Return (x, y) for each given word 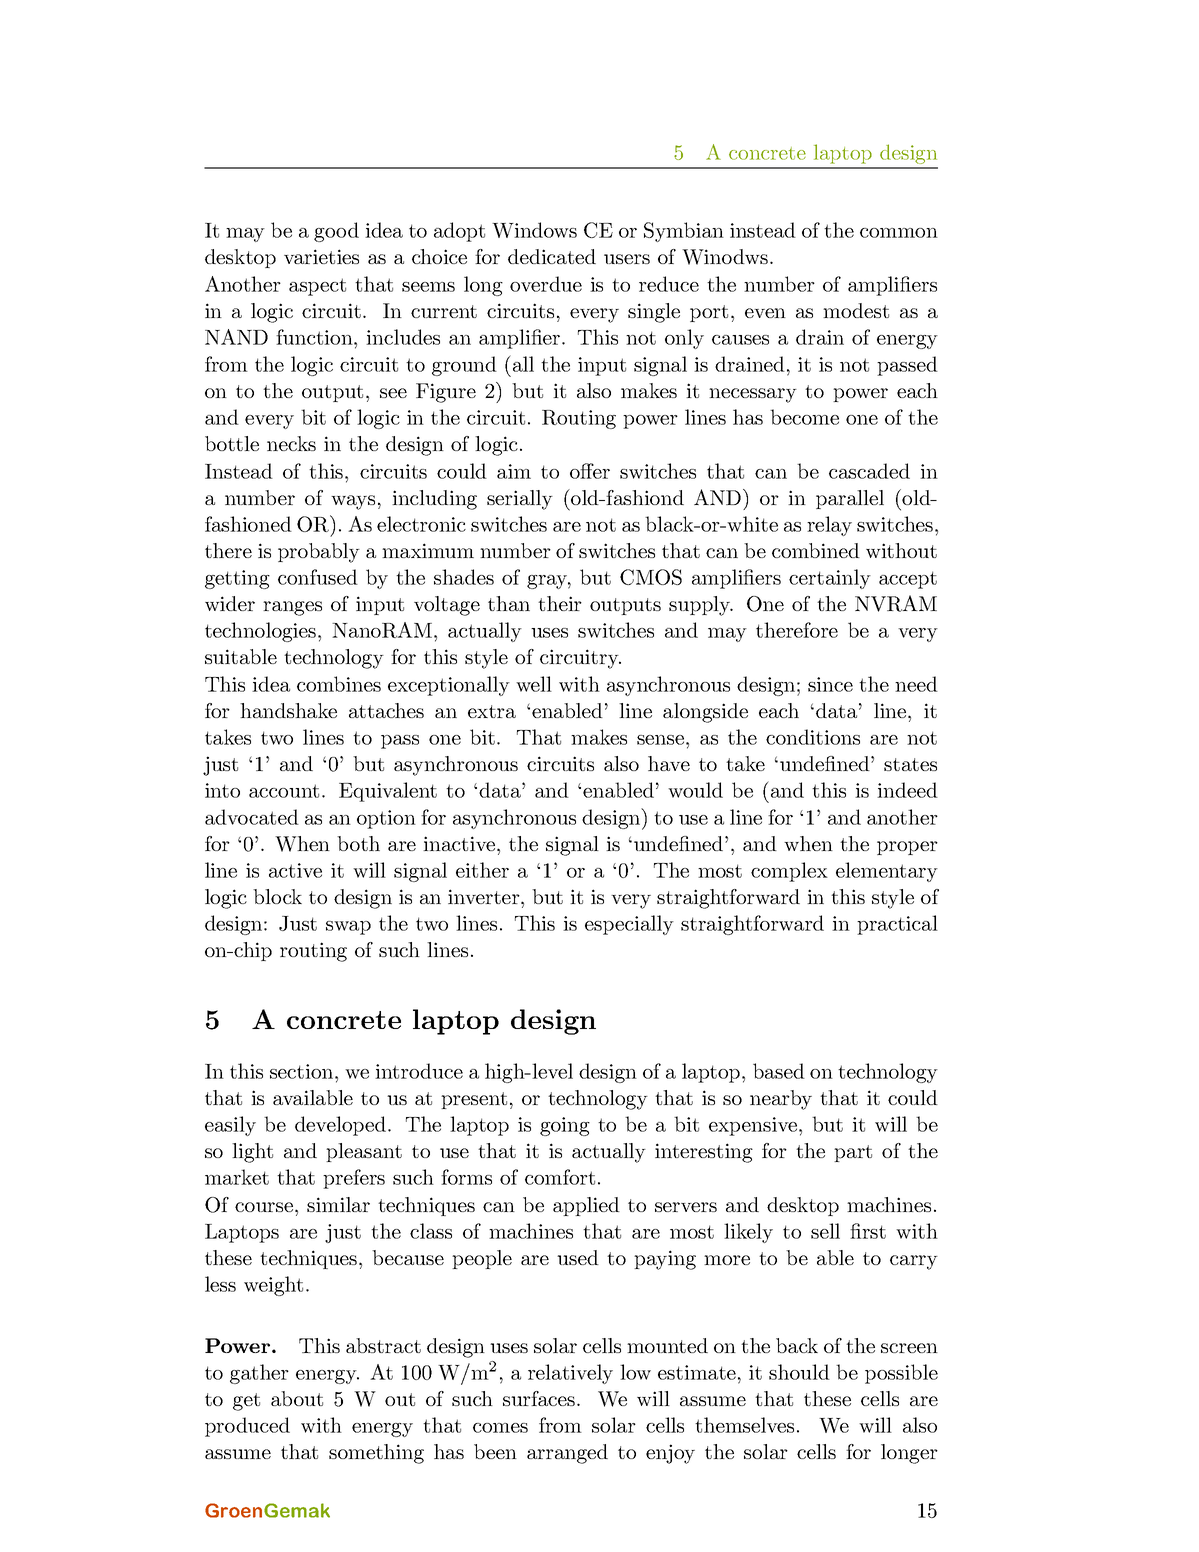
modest (856, 310)
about (297, 1398)
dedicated (552, 256)
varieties (321, 256)
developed (340, 1126)
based (779, 1071)
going (565, 1126)
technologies (262, 632)
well (534, 684)
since (830, 684)
